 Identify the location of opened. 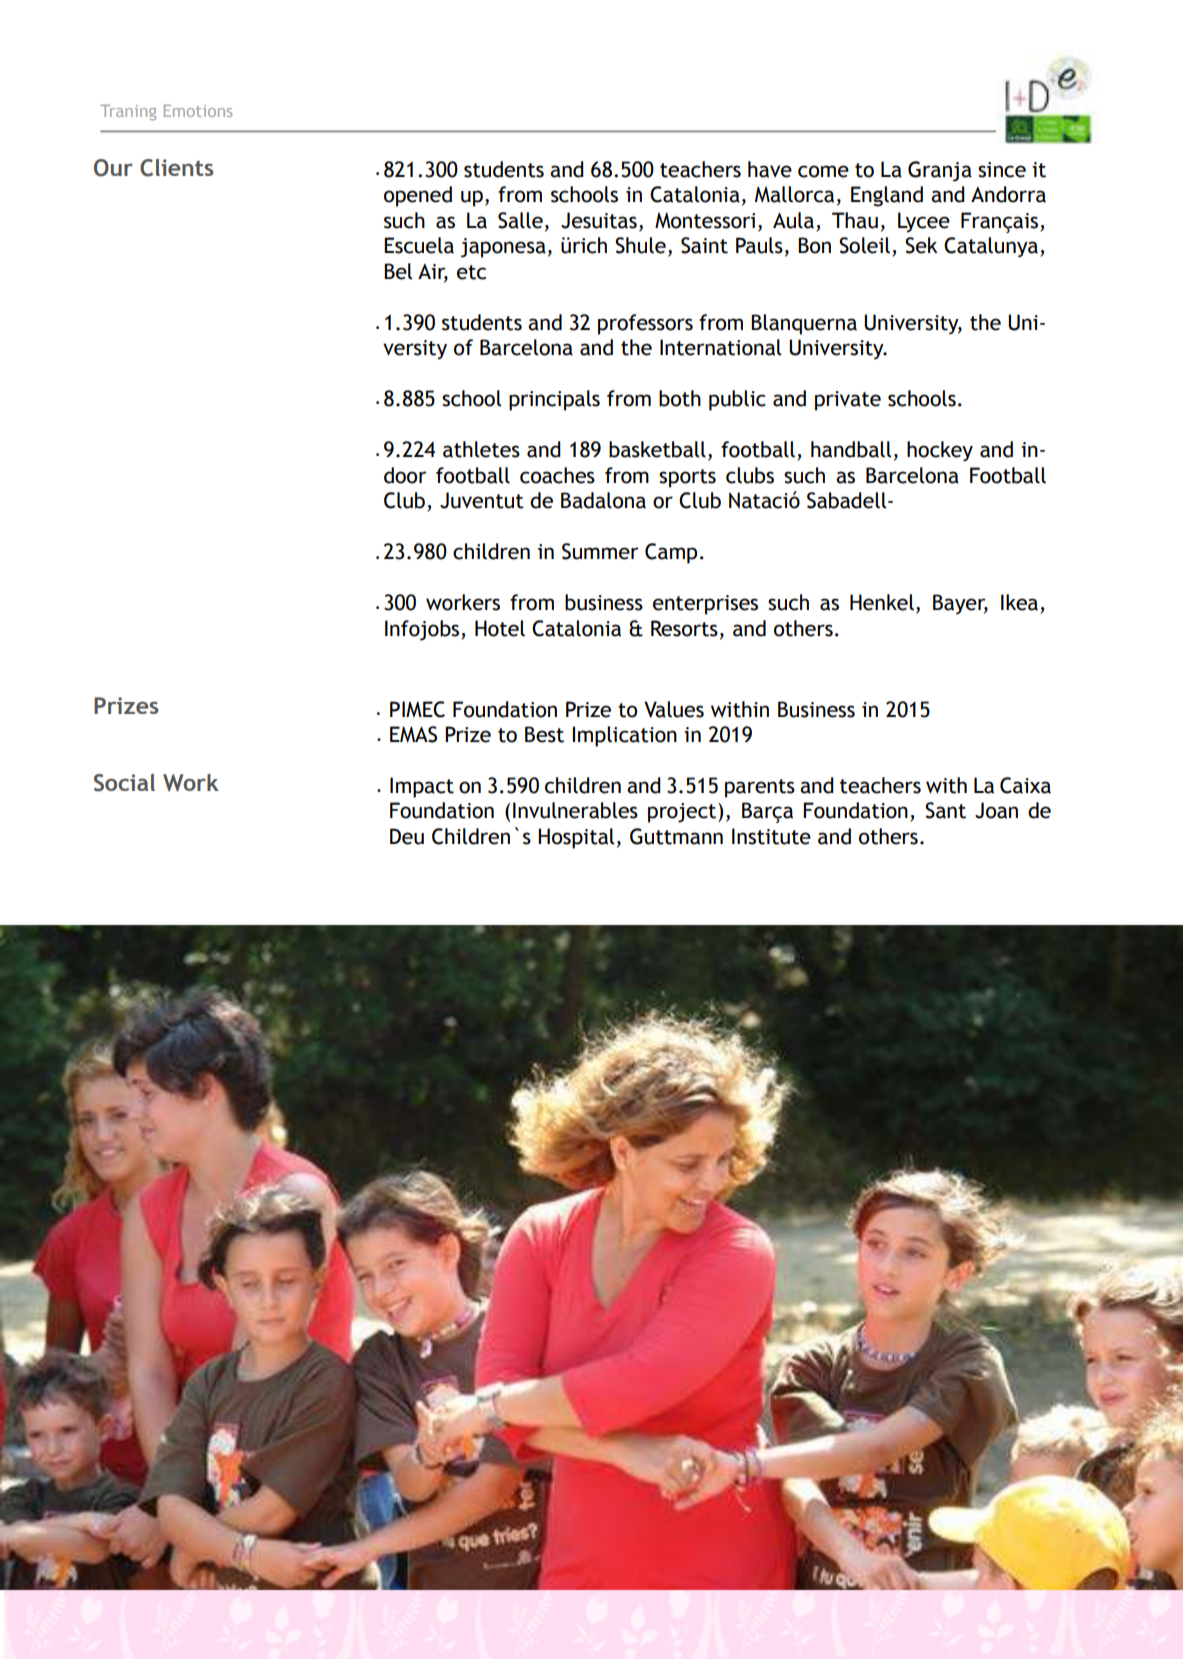
(418, 196).
